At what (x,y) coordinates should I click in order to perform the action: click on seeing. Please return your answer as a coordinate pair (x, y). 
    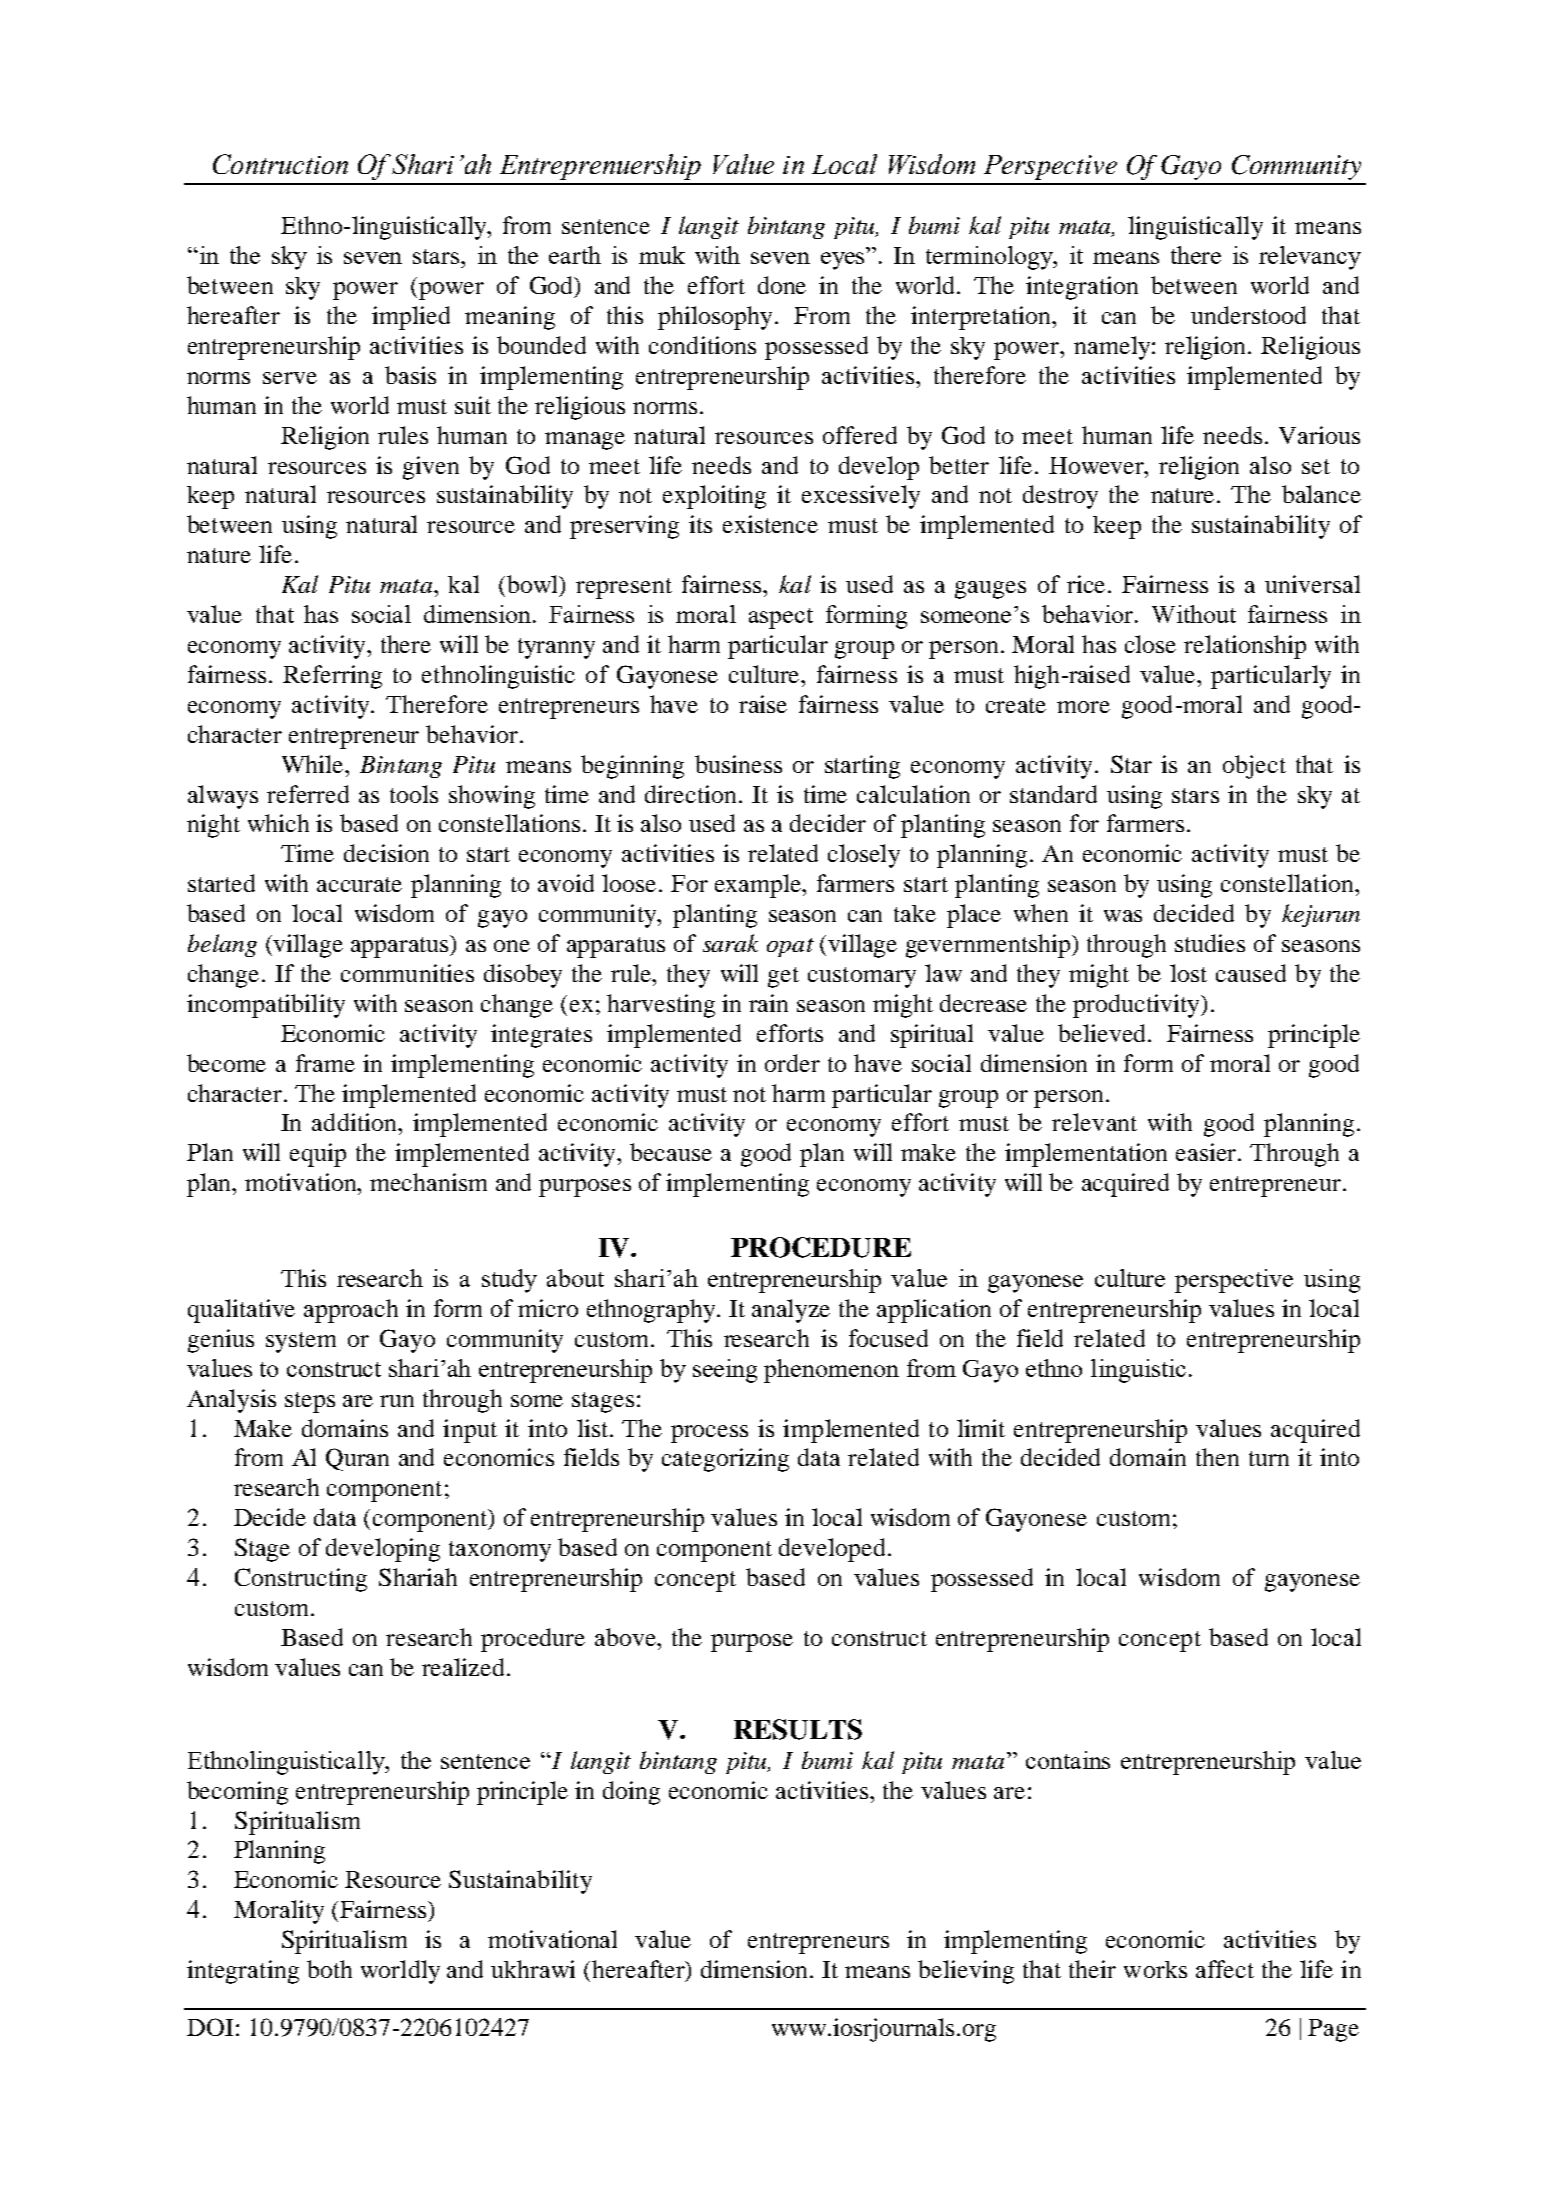
    Looking at the image, I should click on (725, 1371).
